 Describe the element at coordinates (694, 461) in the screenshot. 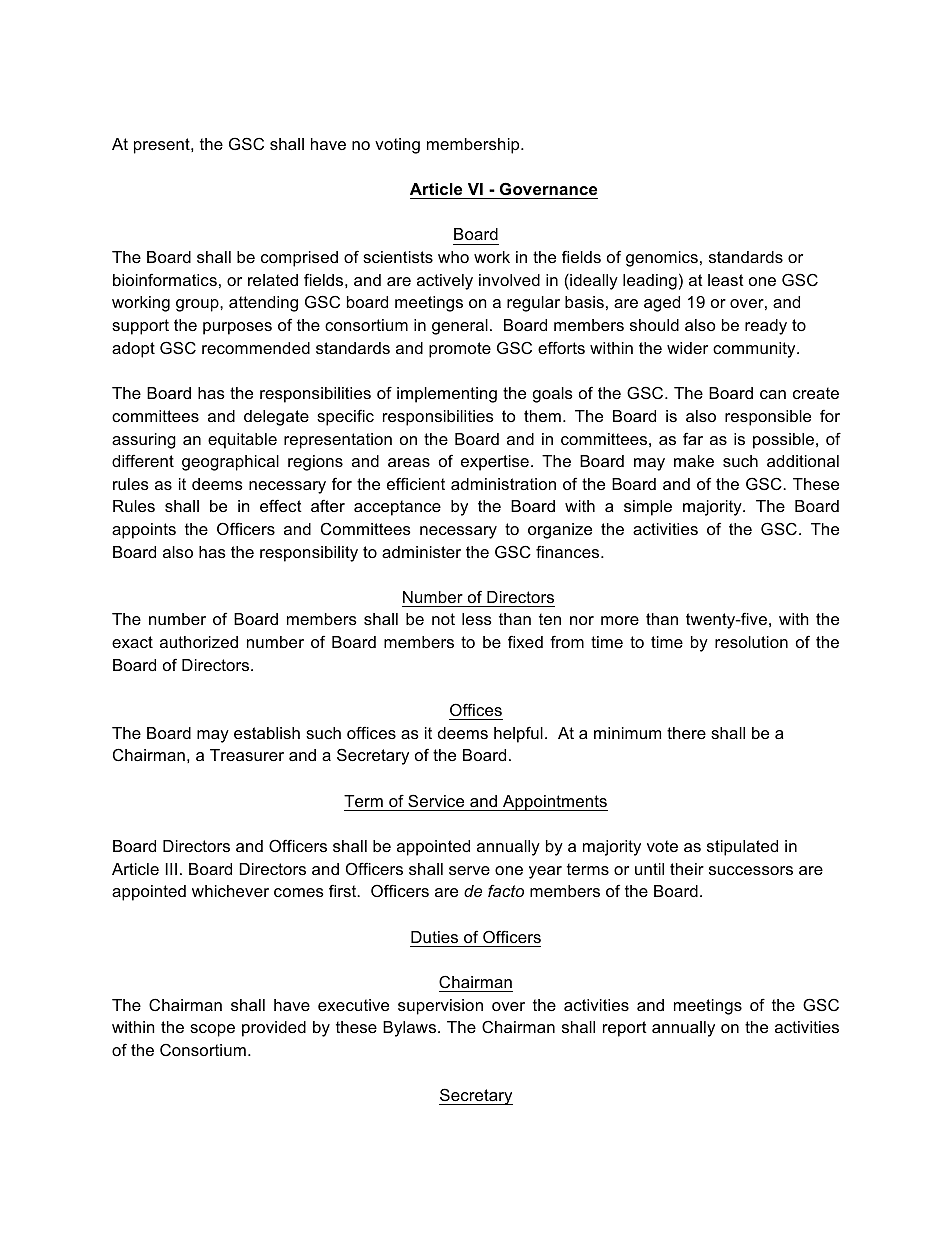

I see `make` at that location.
